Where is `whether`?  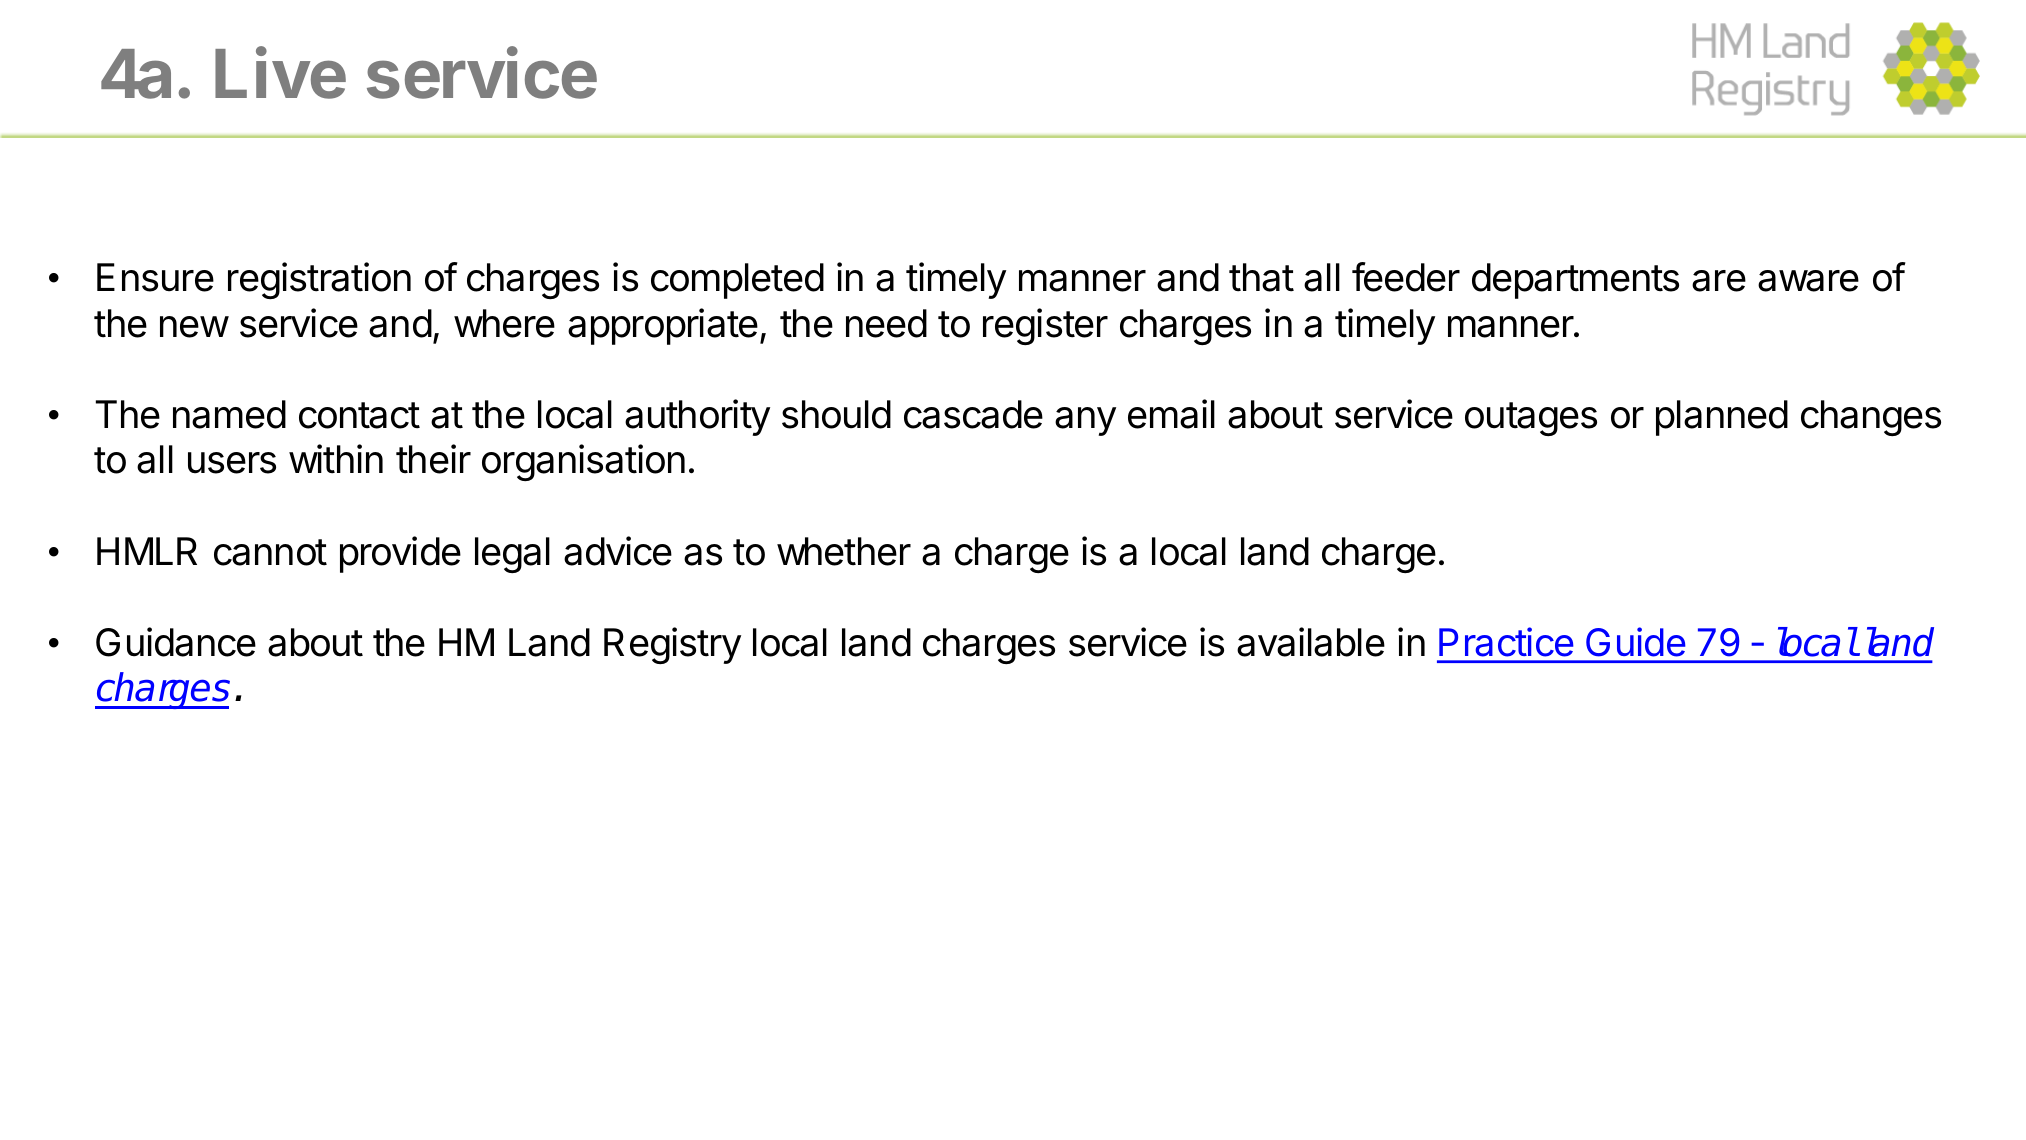
whether is located at coordinates (844, 551).
